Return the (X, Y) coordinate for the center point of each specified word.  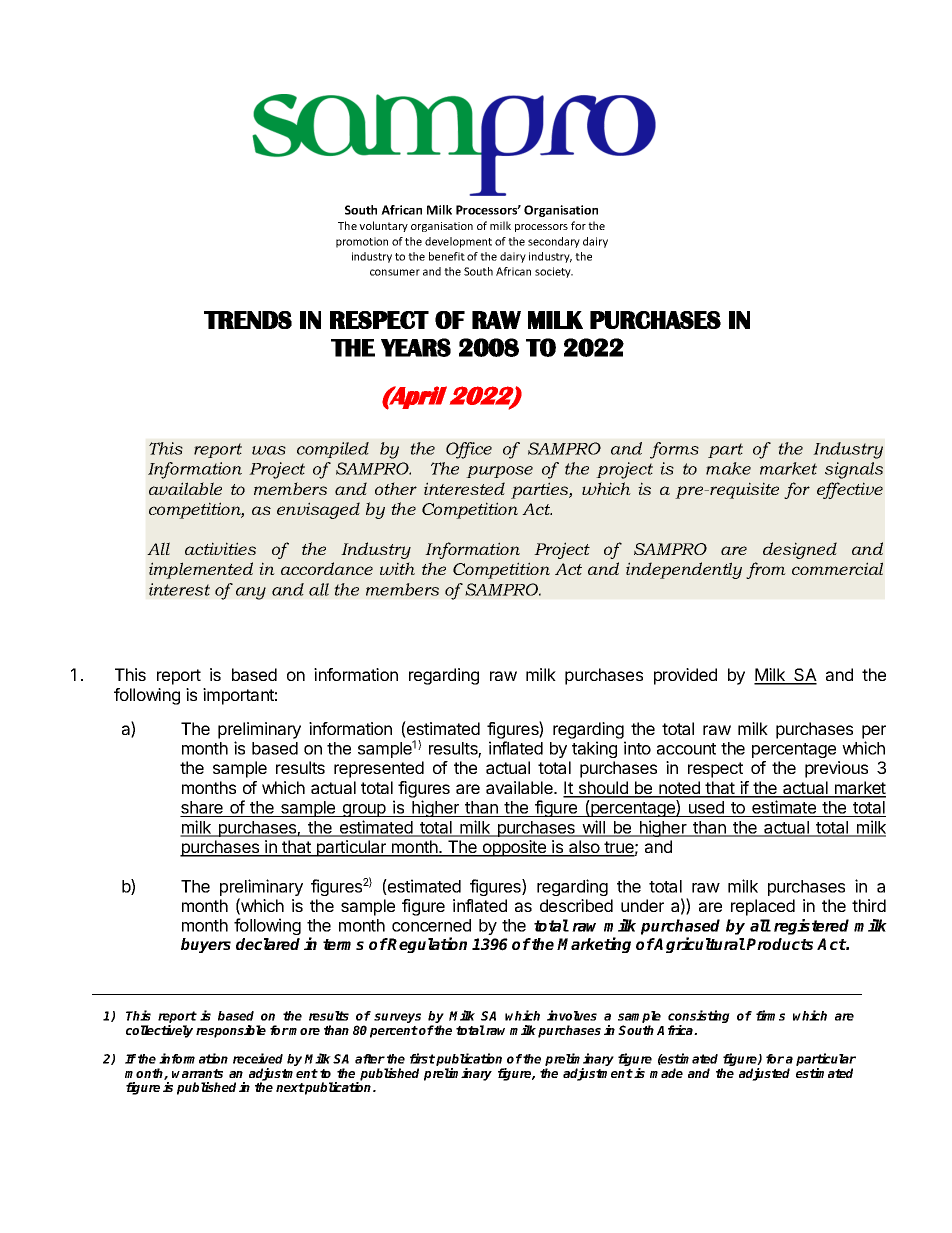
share (202, 809)
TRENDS (248, 320)
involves (572, 1015)
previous (836, 769)
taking (594, 749)
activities (220, 548)
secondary (554, 242)
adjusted (764, 1074)
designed (800, 550)
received (258, 1058)
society (554, 272)
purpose (499, 472)
